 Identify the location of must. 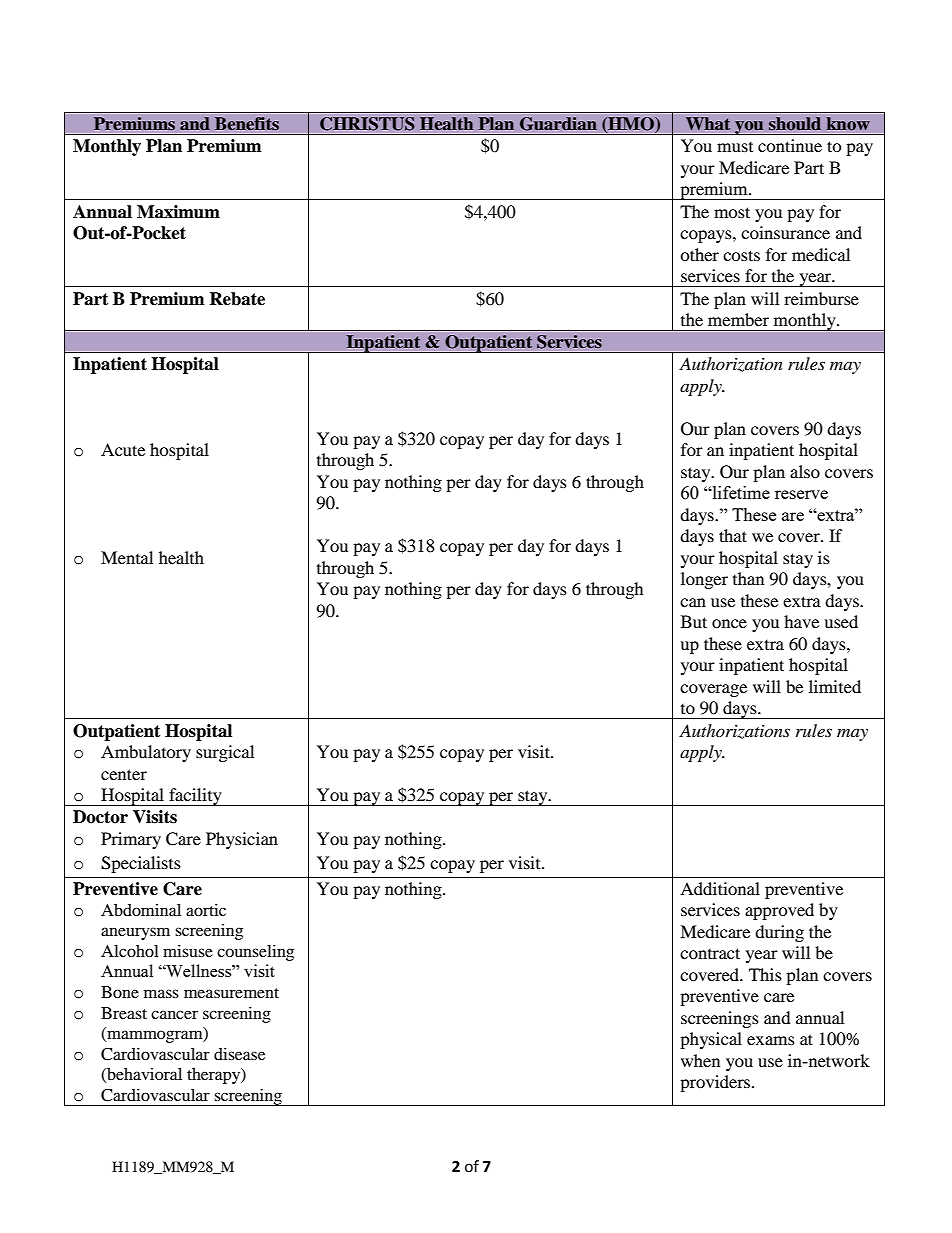
(735, 147).
